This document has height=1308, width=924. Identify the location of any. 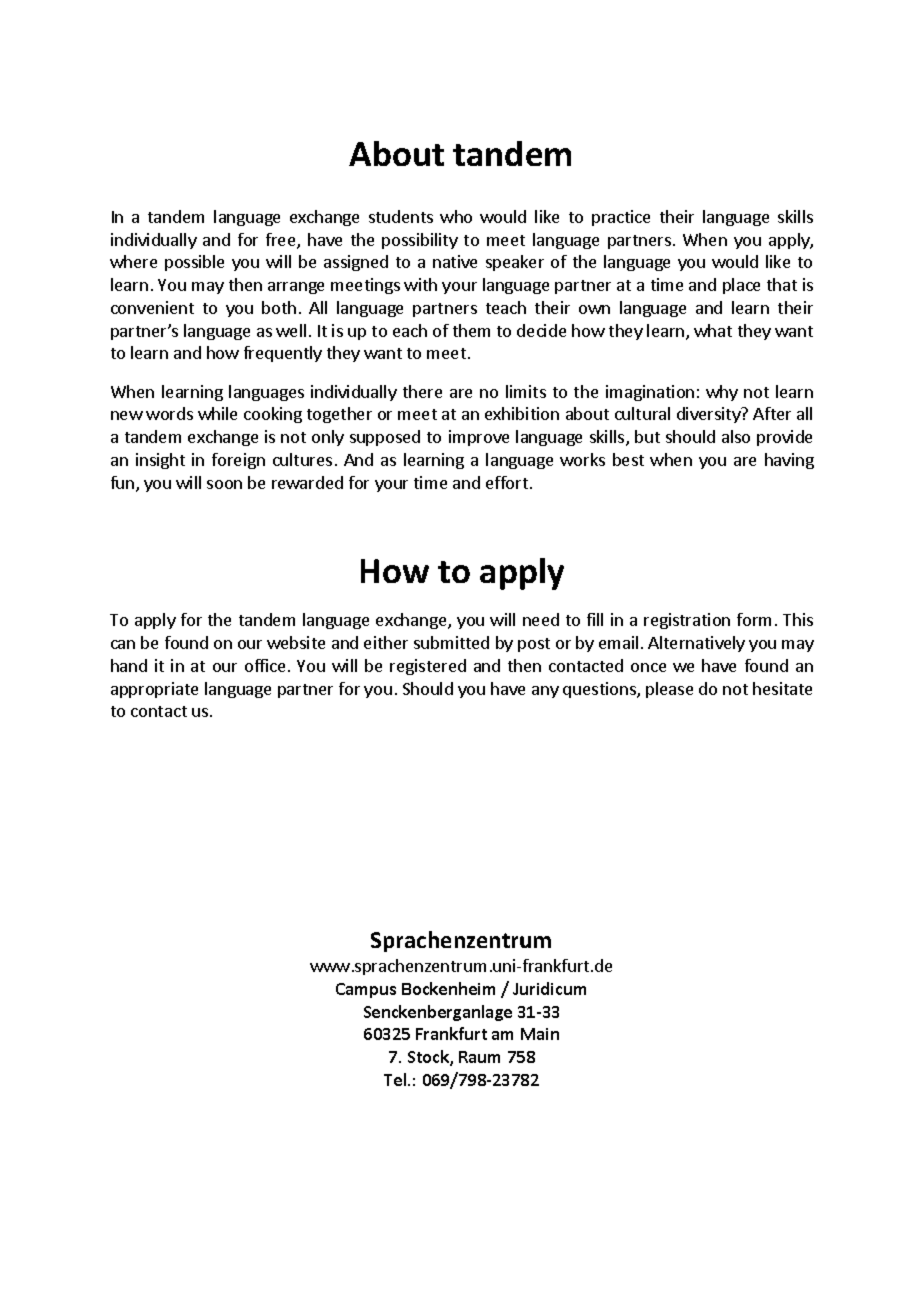
(545, 692).
